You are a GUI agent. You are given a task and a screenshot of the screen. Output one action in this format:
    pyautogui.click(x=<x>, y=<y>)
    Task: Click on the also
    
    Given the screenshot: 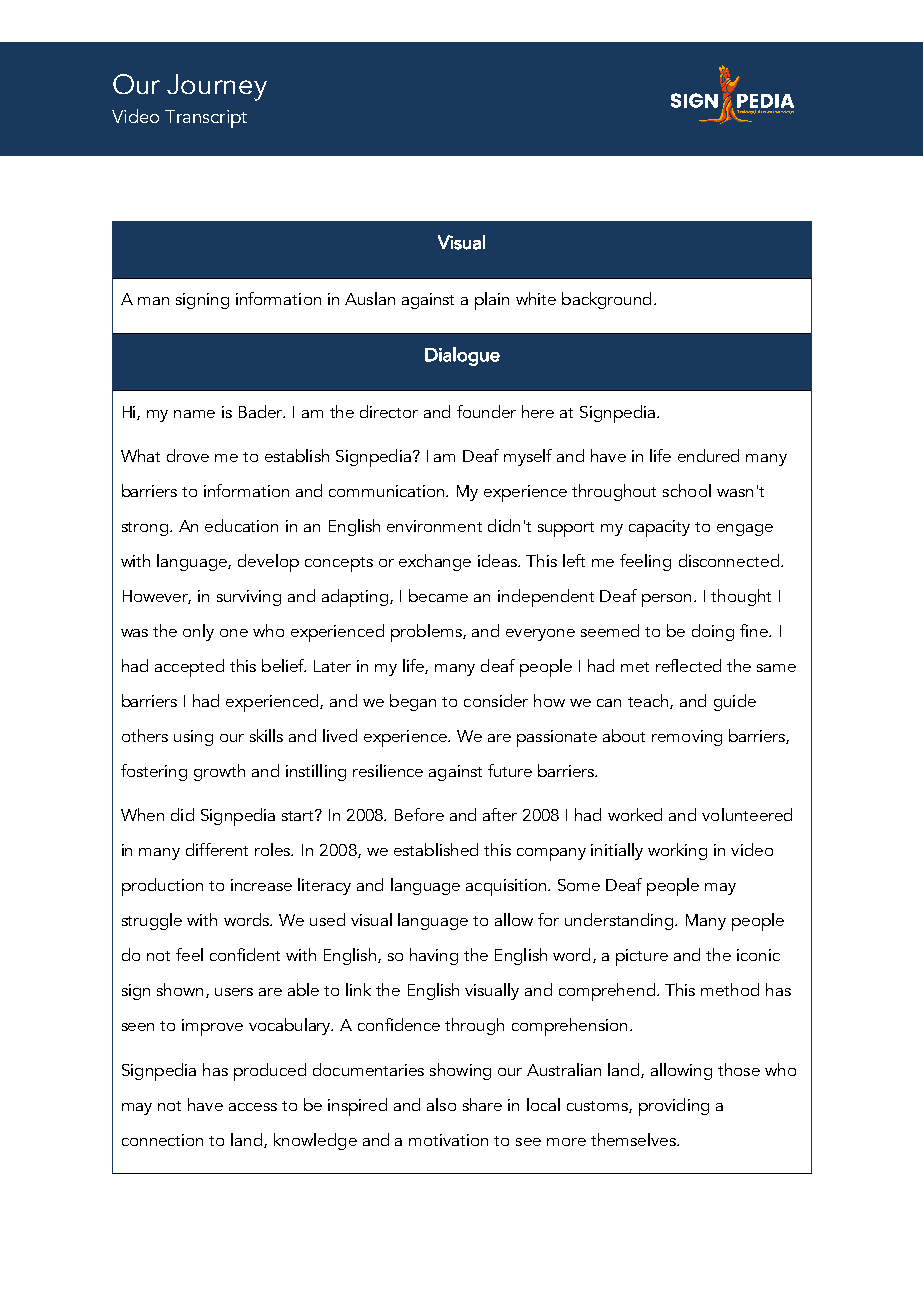 What is the action you would take?
    pyautogui.click(x=441, y=1104)
